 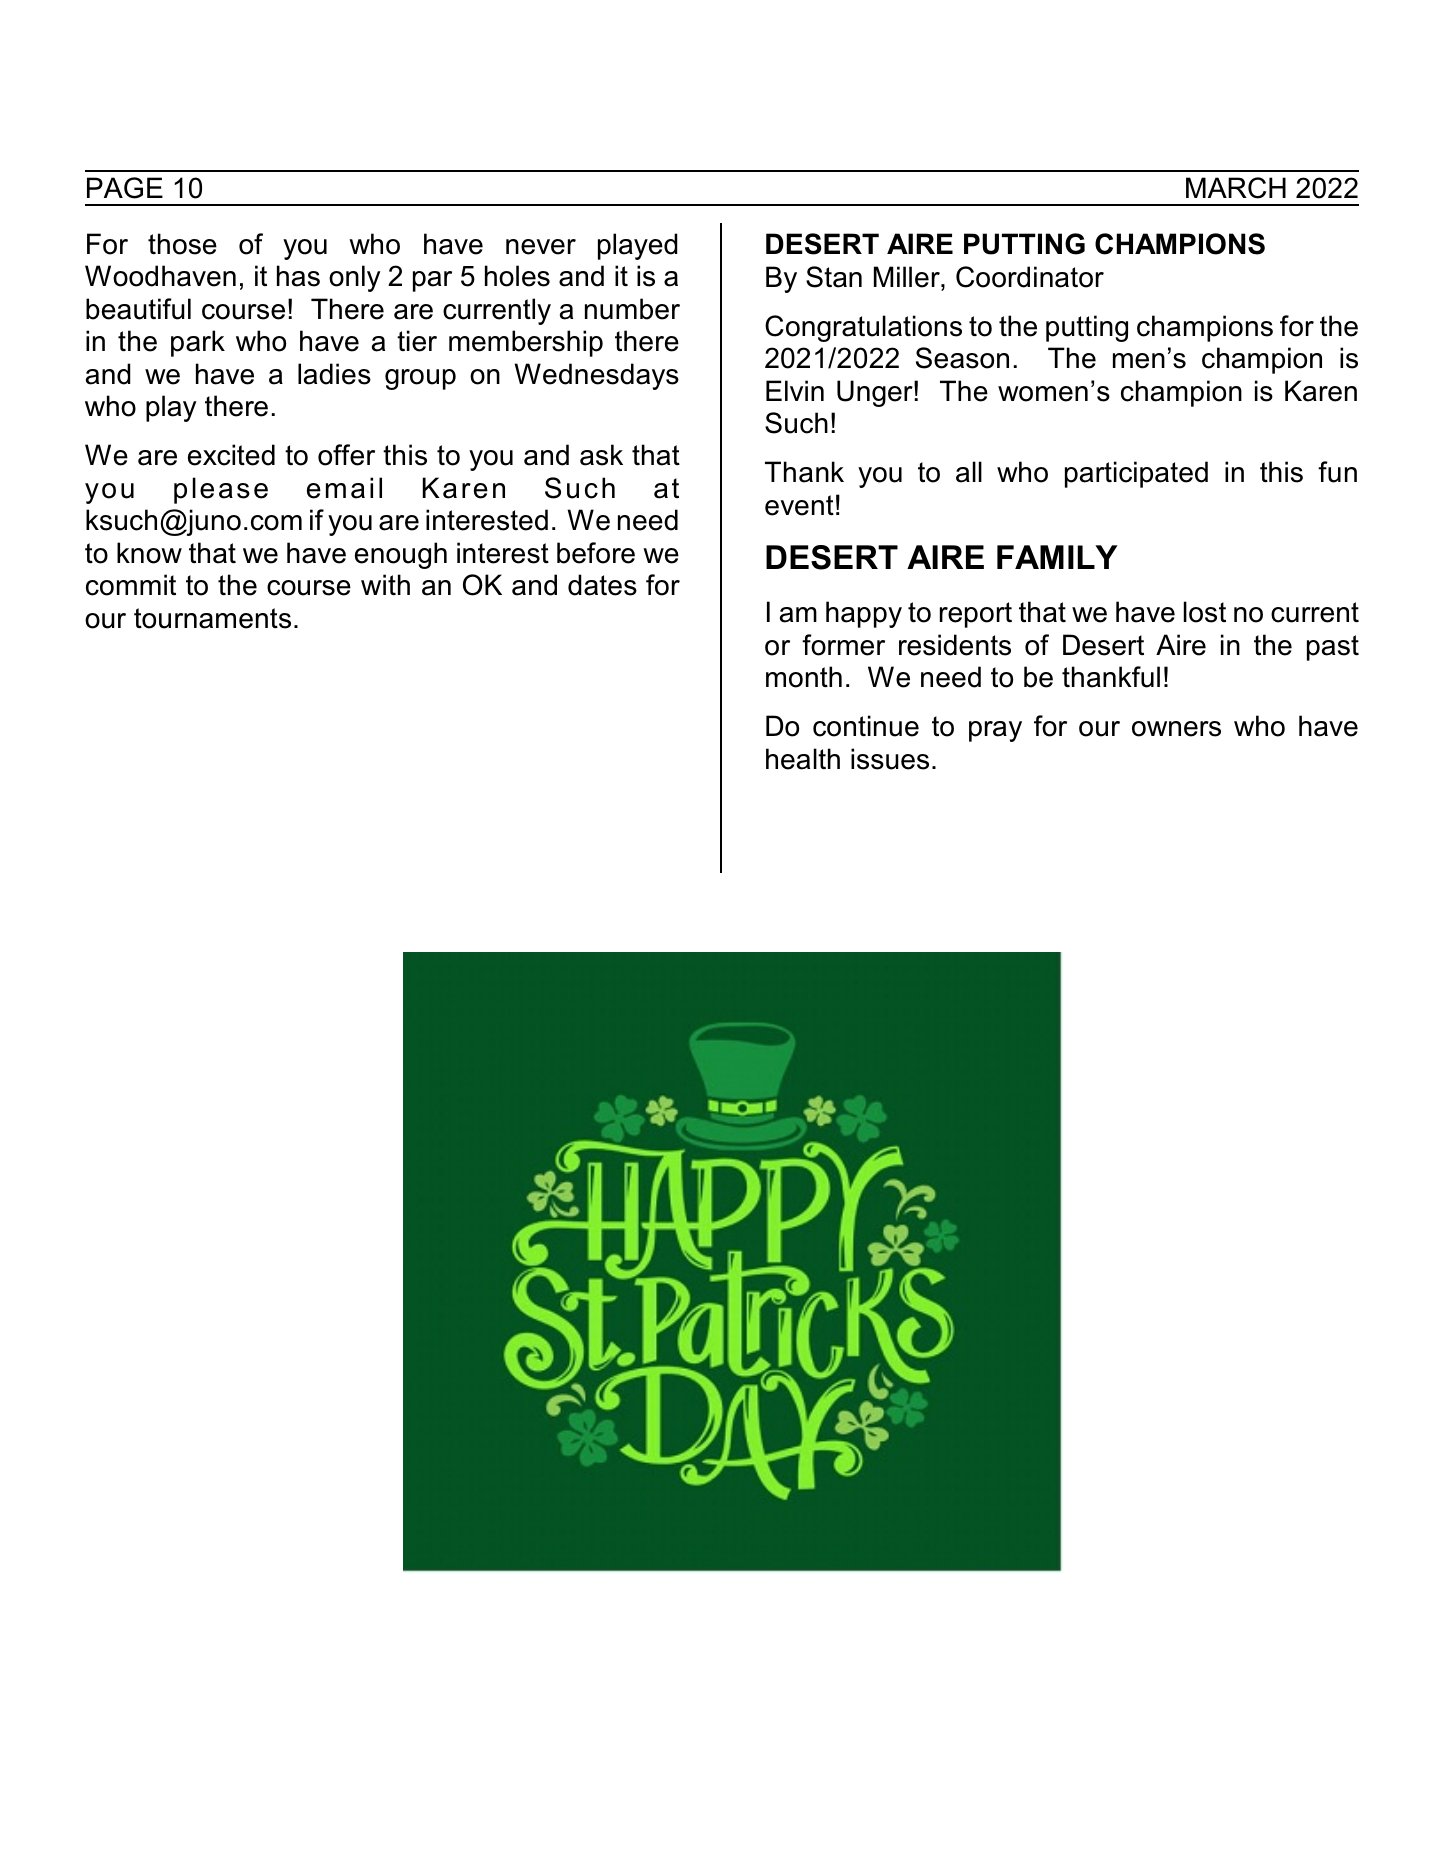 I want to click on ladies, so click(x=334, y=374).
